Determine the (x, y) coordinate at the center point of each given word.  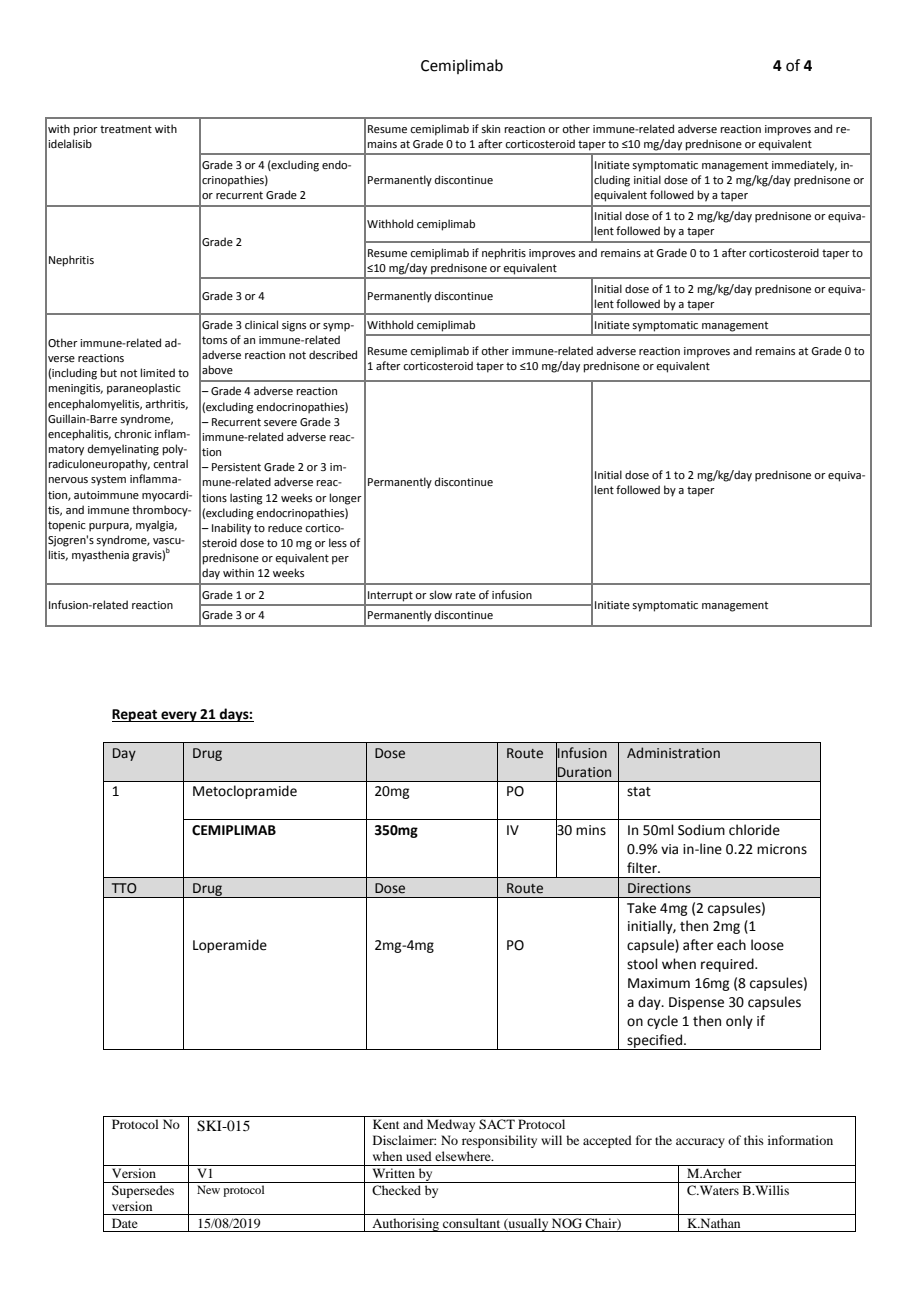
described (333, 354)
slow (440, 594)
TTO (124, 888)
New (208, 1189)
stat (639, 792)
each (731, 945)
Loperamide (230, 946)
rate (466, 595)
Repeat (136, 715)
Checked (396, 1190)
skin (490, 128)
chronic (132, 433)
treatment (126, 129)
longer (346, 499)
